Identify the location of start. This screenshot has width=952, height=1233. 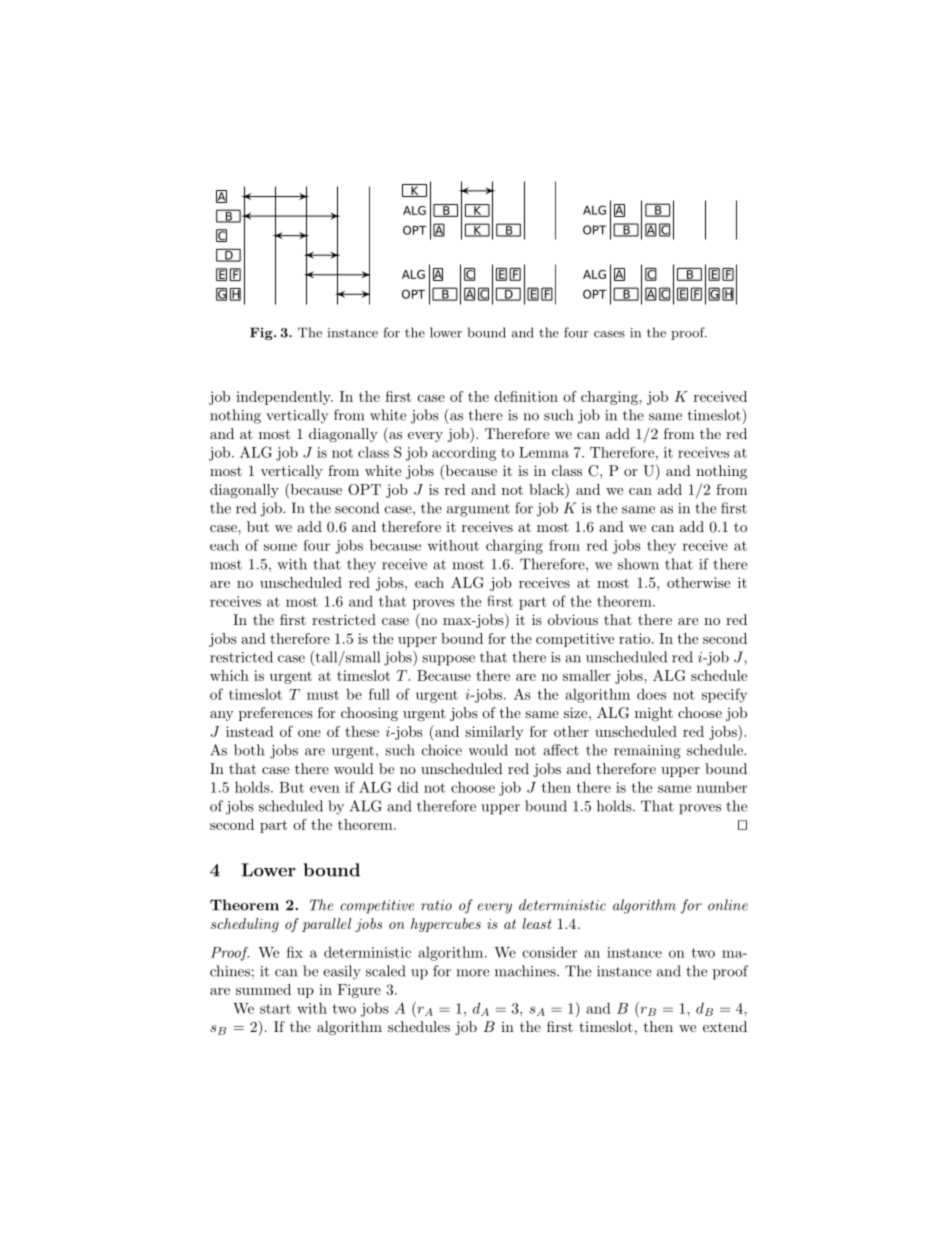
(275, 1009).
